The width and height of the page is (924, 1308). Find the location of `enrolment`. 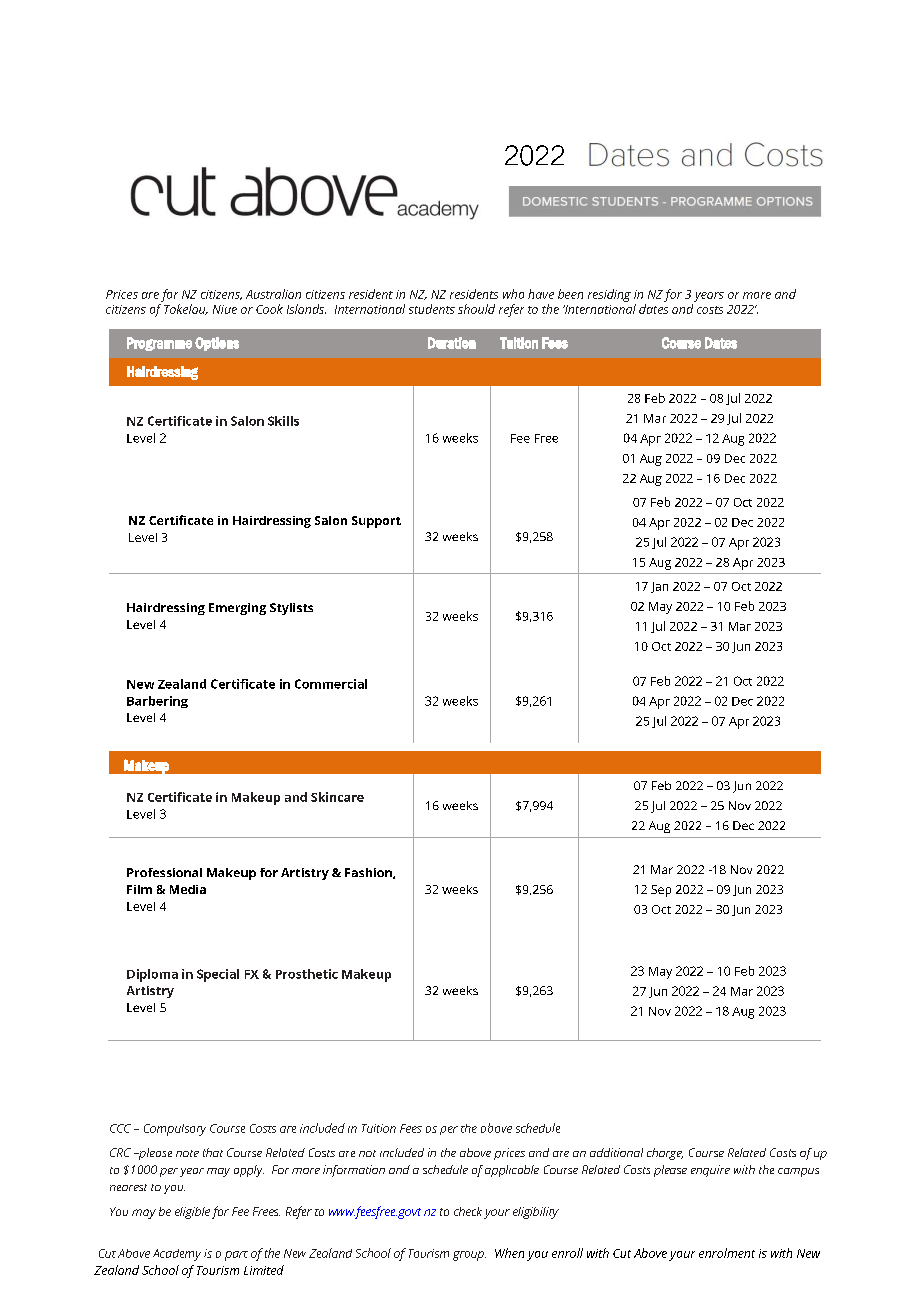

enrolment is located at coordinates (727, 1253).
